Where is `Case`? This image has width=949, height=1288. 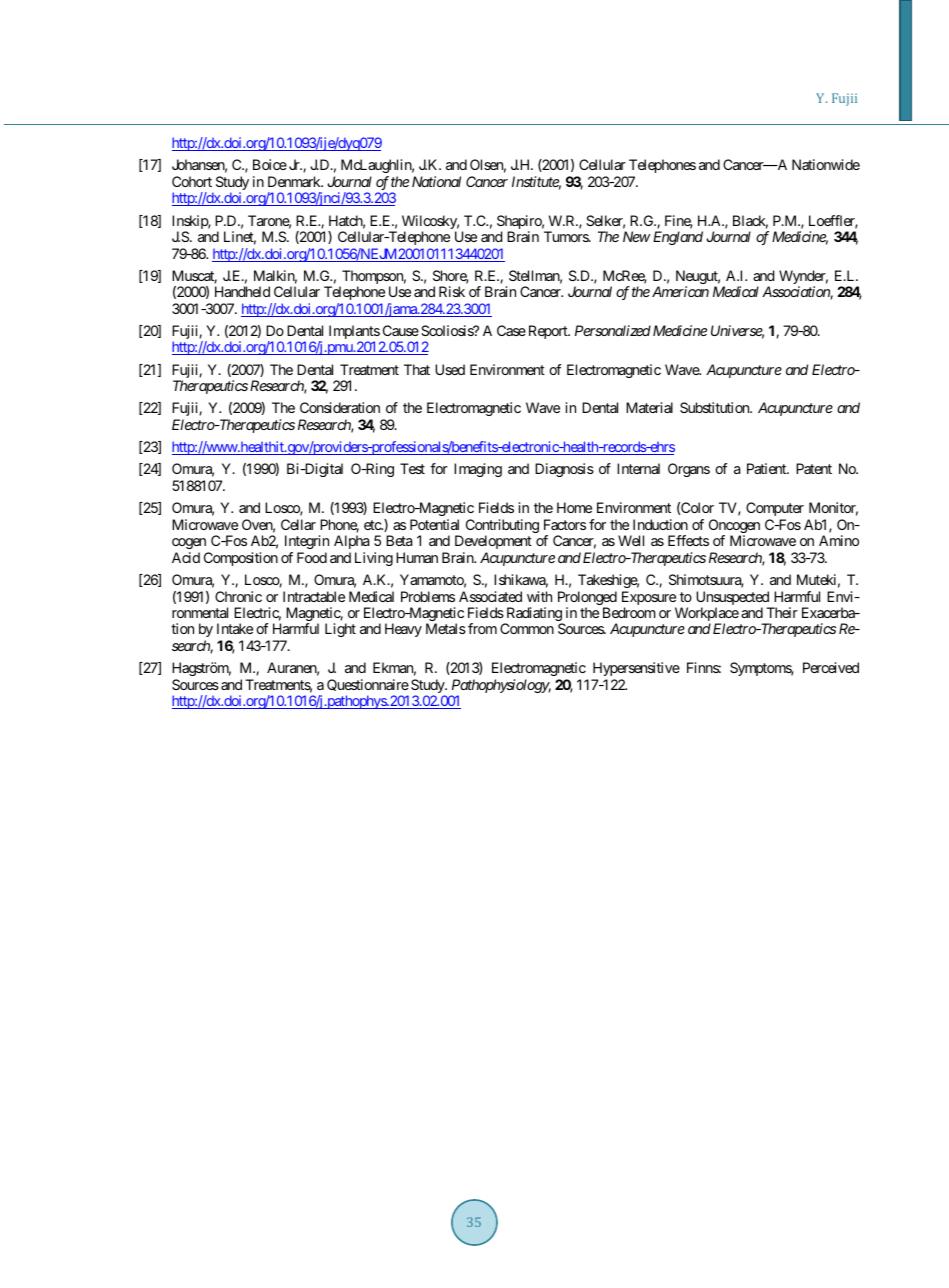 Case is located at coordinates (511, 330).
